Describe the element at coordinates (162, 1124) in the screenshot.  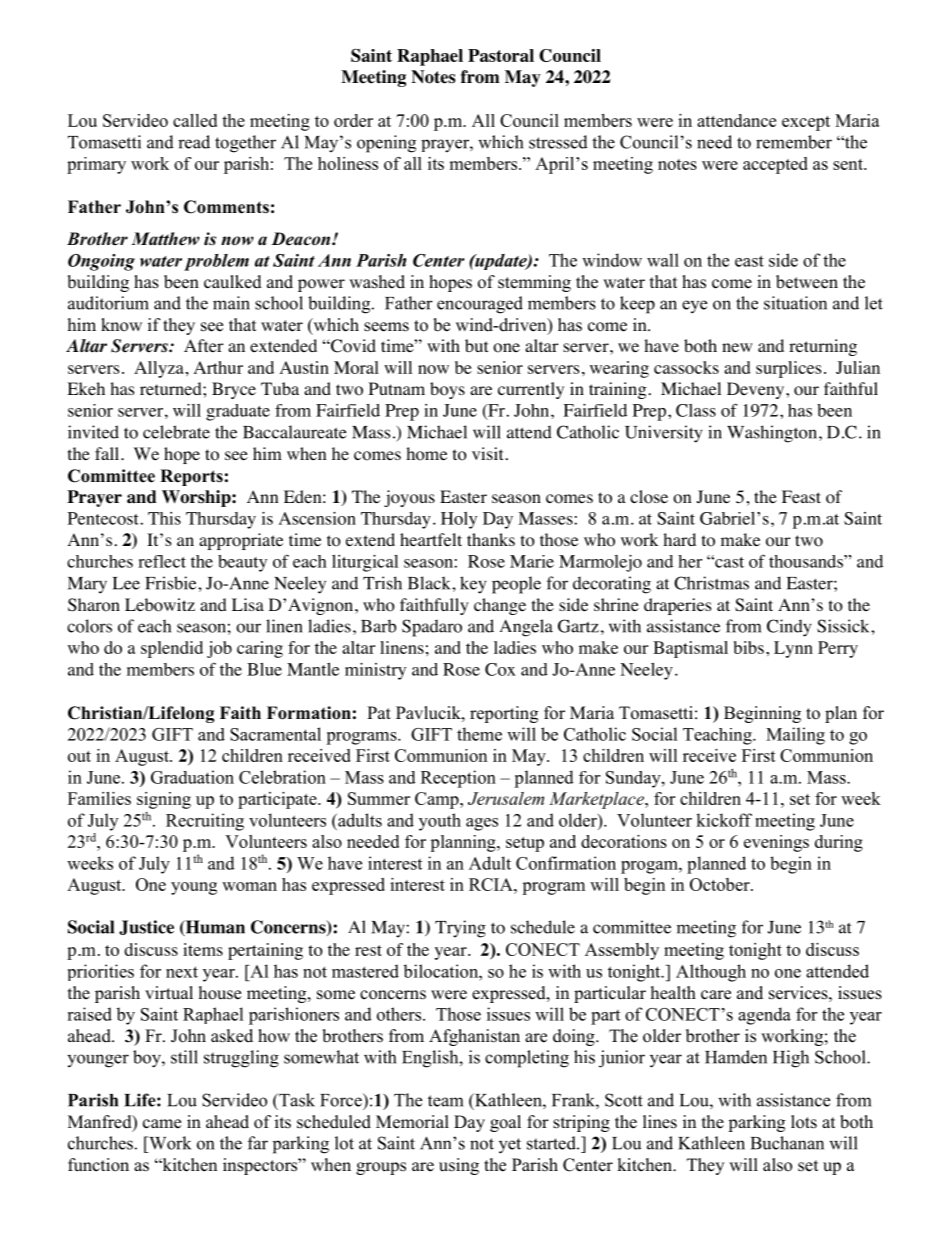
I see `came` at that location.
